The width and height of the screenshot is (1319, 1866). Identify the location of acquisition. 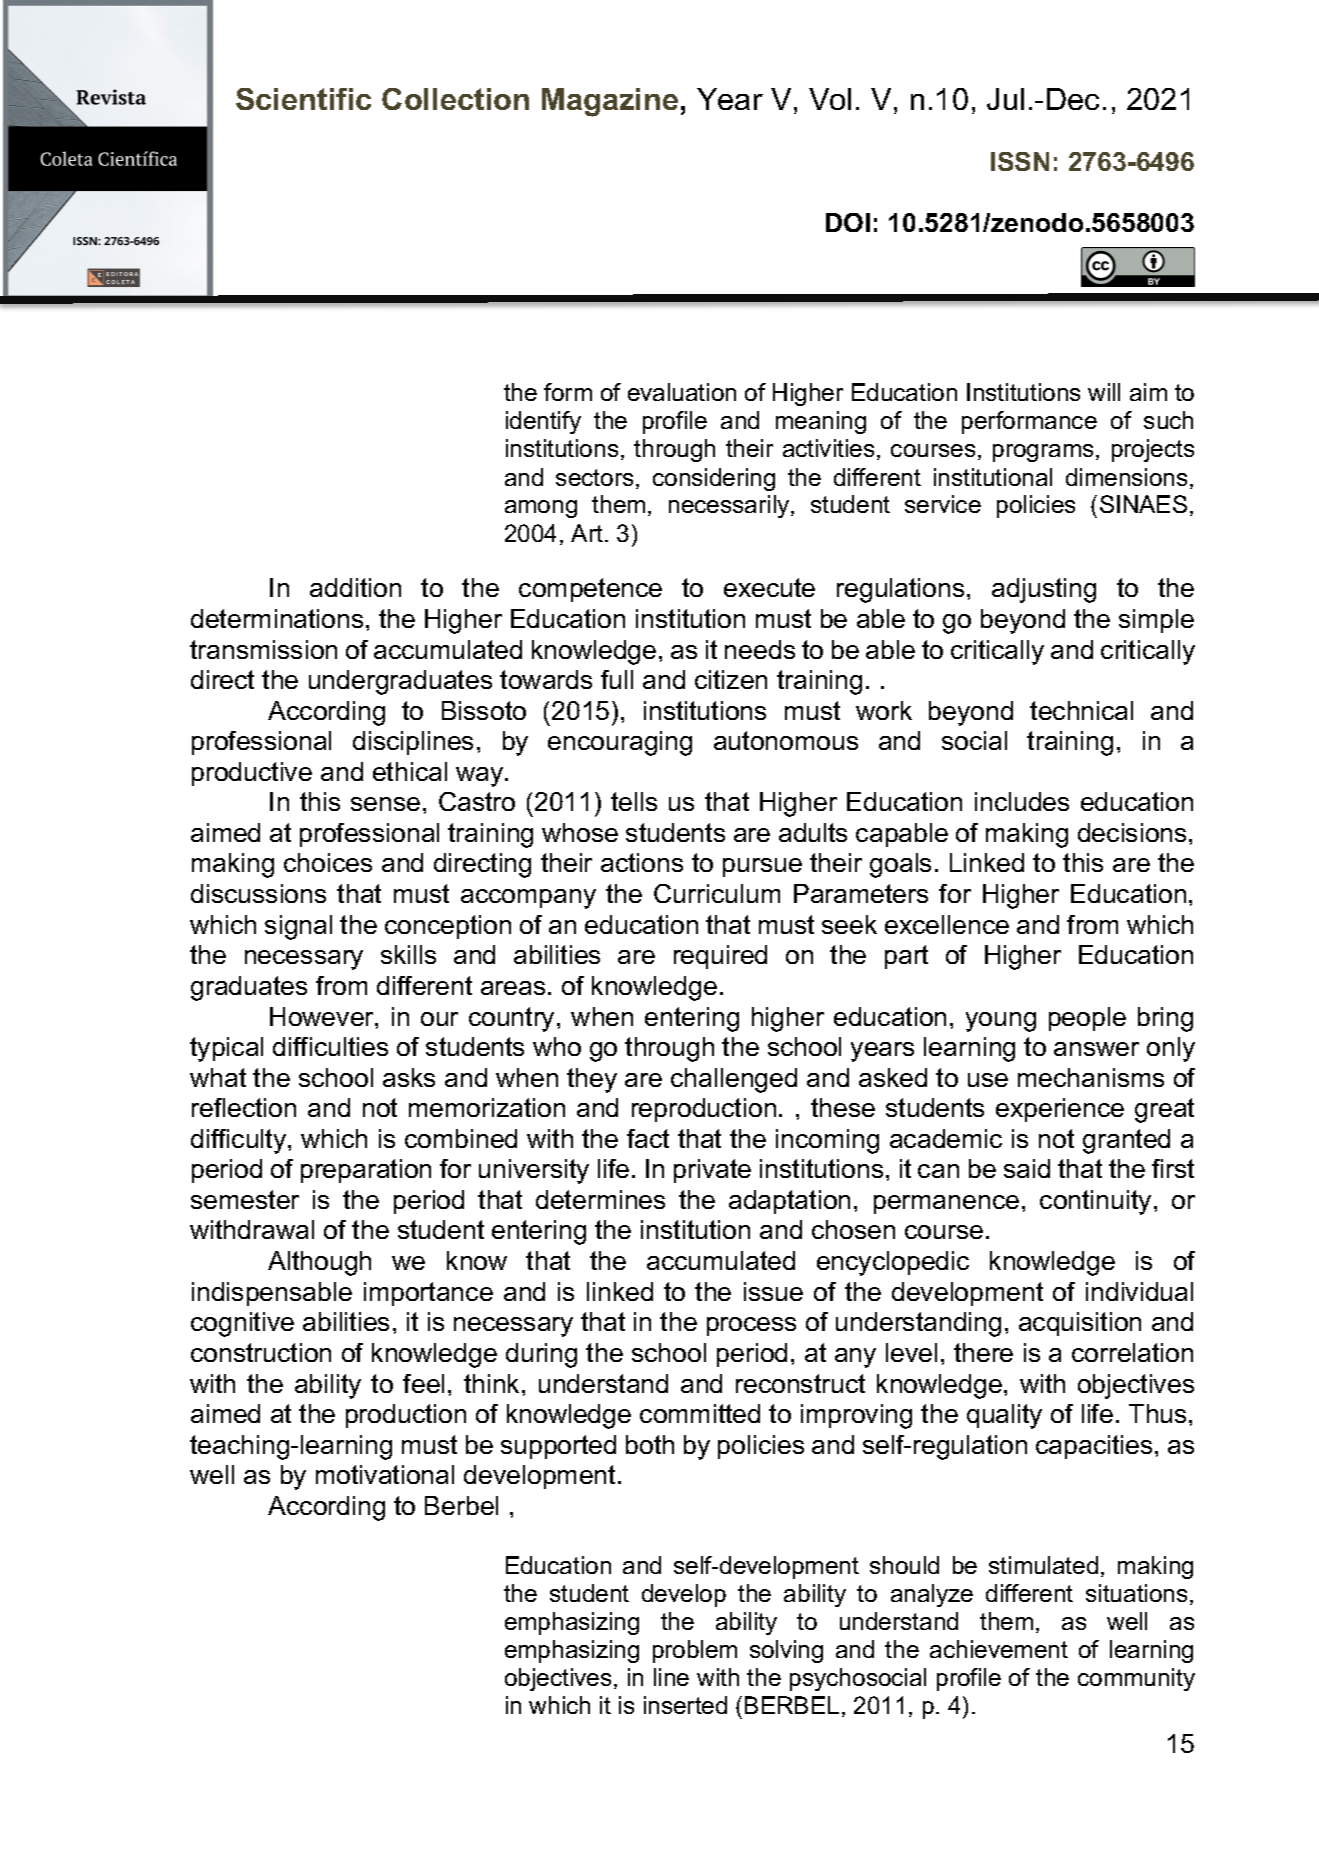
(1080, 1324).
